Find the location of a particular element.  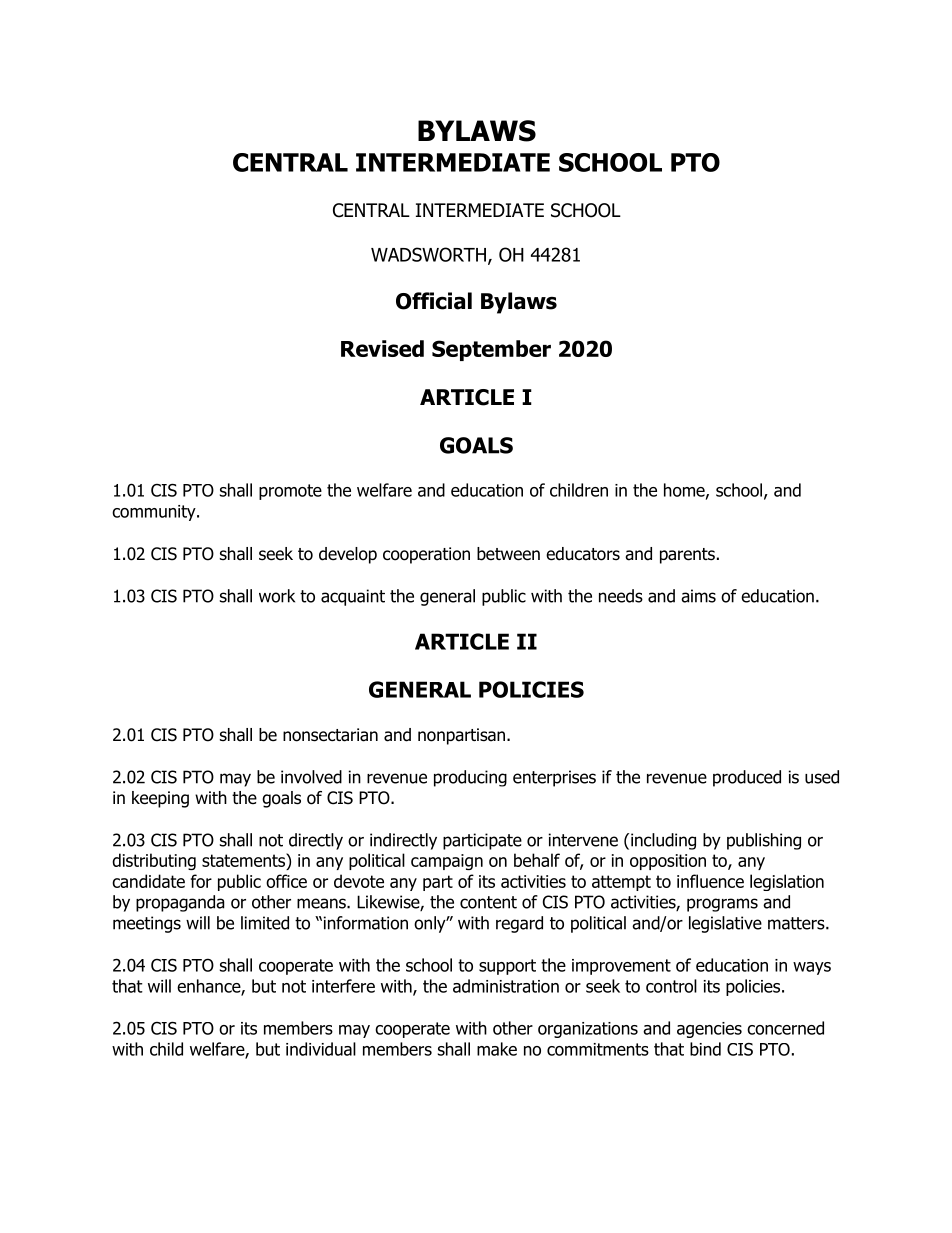

individual is located at coordinates (321, 1049).
